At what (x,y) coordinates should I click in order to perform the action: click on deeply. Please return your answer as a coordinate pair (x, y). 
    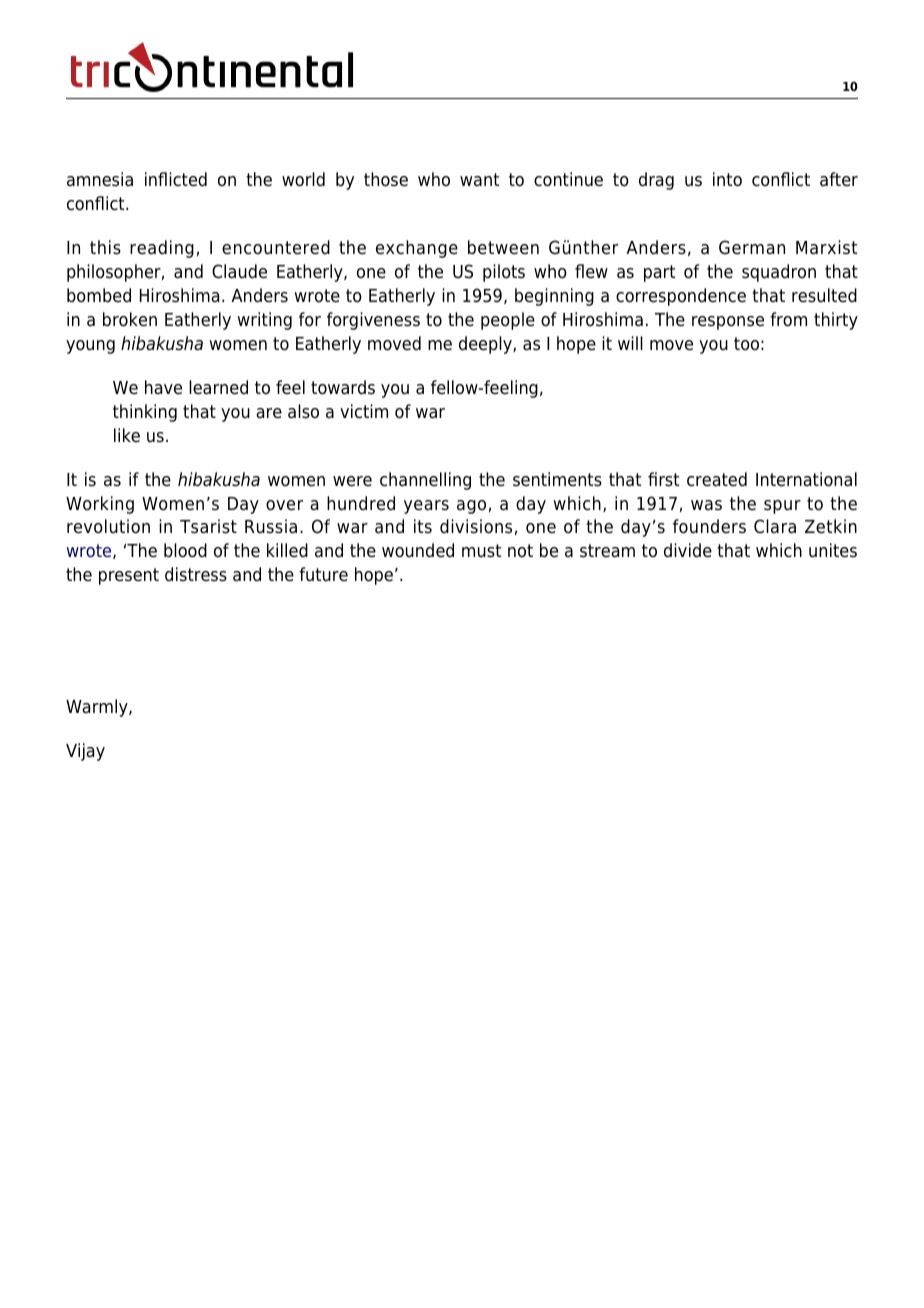
    Looking at the image, I should click on (486, 345).
